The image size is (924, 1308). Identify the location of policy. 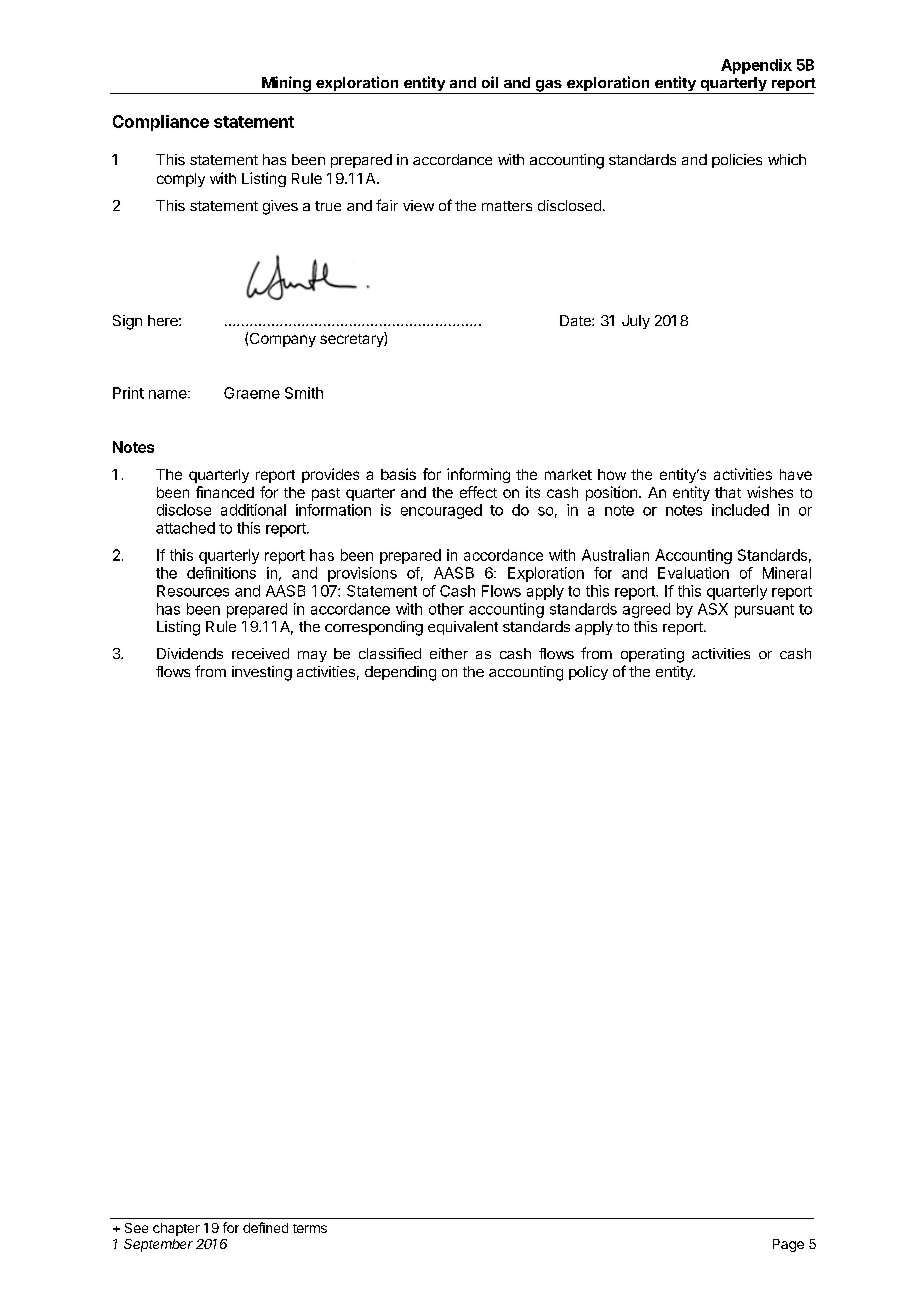
(588, 673).
